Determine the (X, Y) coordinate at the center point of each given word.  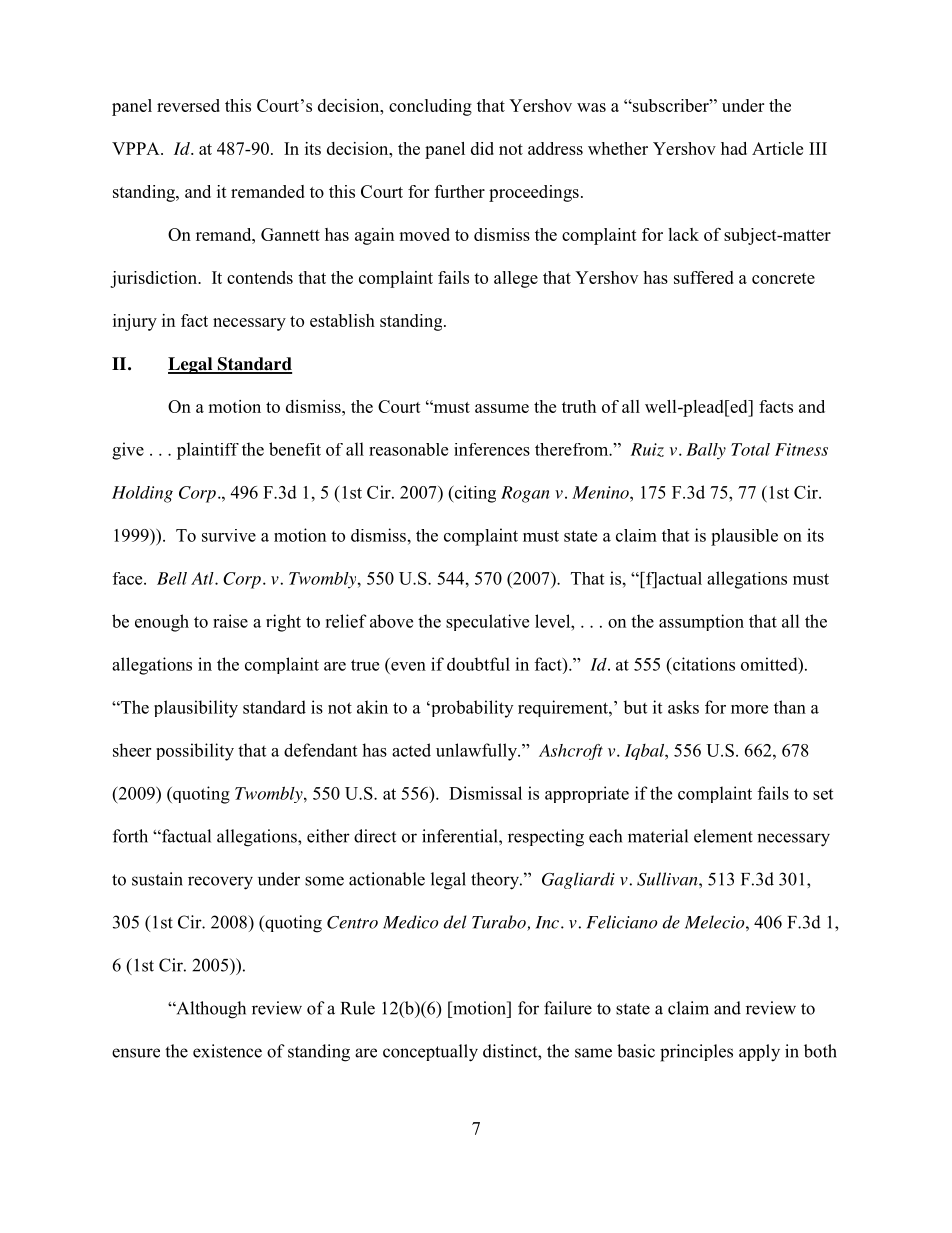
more (749, 709)
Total (750, 449)
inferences (492, 449)
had (734, 148)
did (482, 148)
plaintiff (208, 451)
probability (471, 709)
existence (227, 1051)
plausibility (196, 709)
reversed (188, 105)
